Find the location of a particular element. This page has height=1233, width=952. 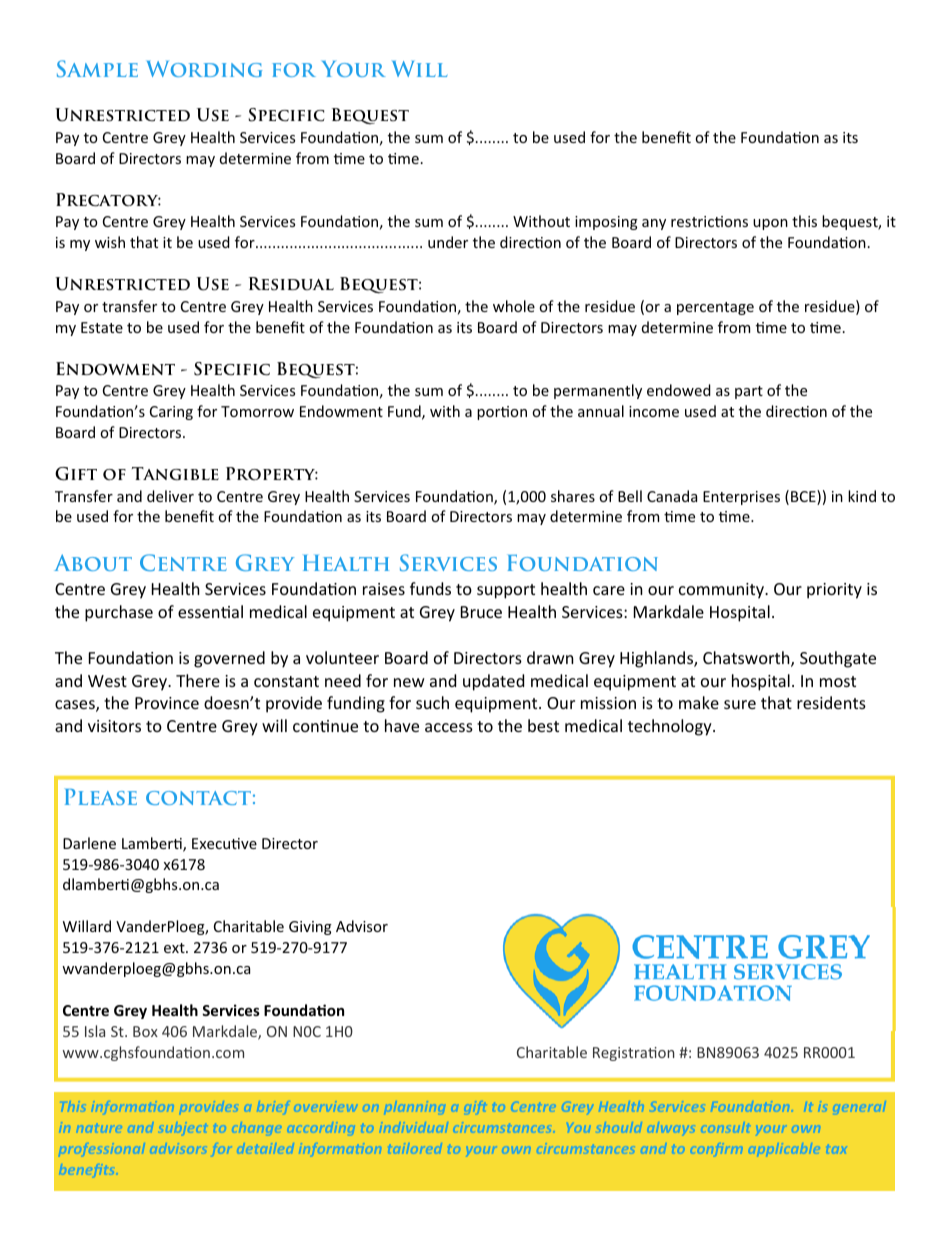

technology is located at coordinates (671, 727).
